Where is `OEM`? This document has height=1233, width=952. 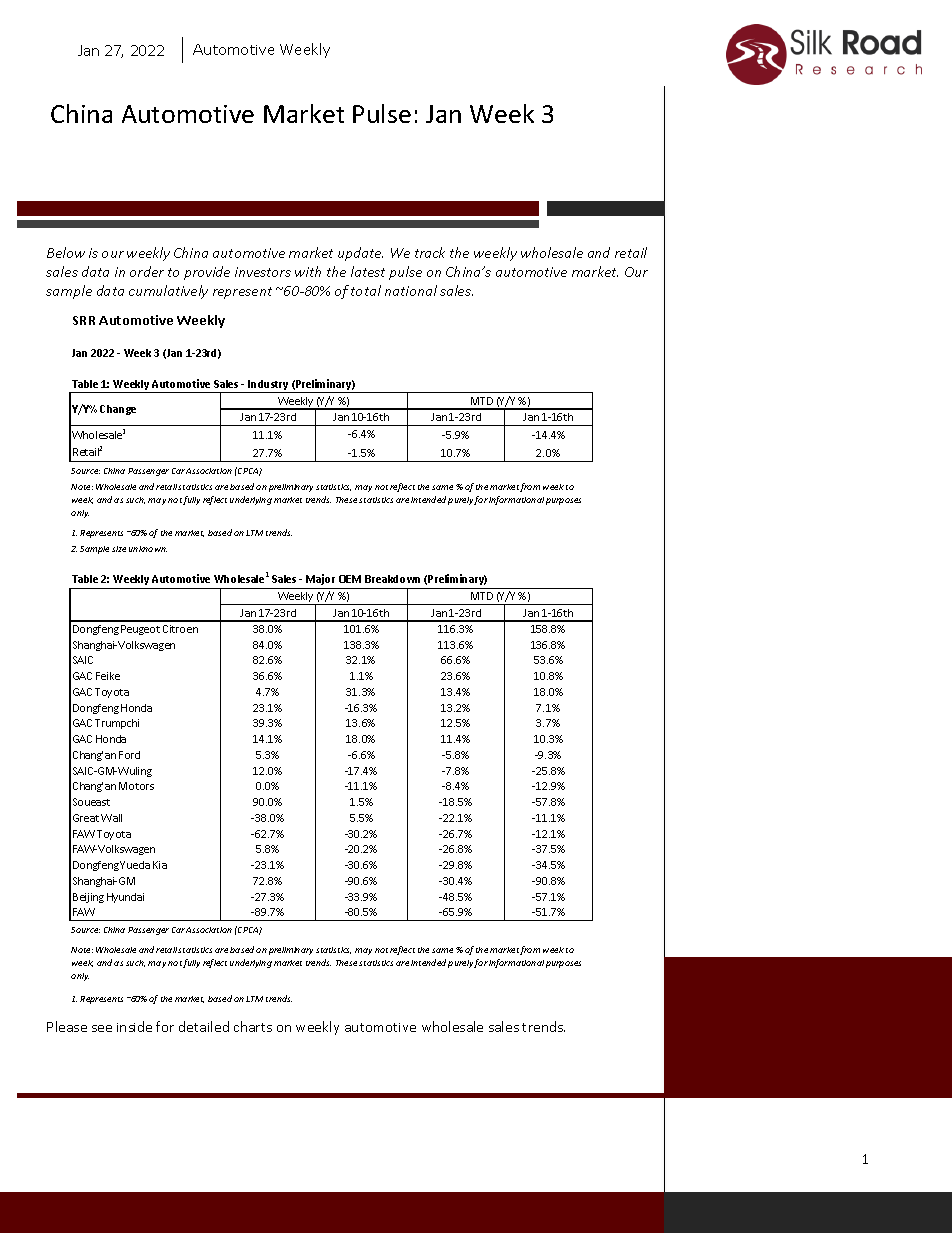
OEM is located at coordinates (350, 579).
